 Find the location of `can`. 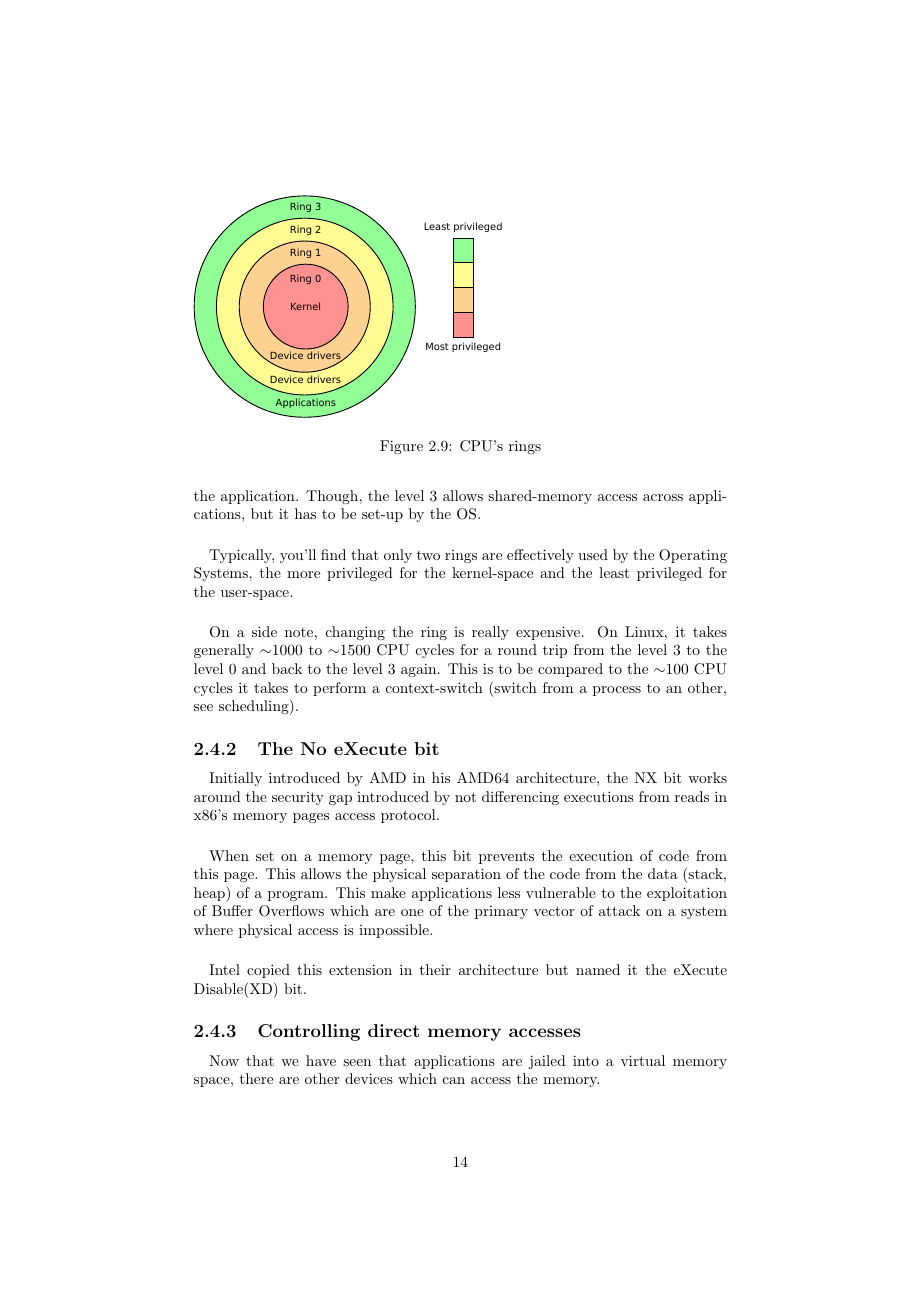

can is located at coordinates (454, 1080).
